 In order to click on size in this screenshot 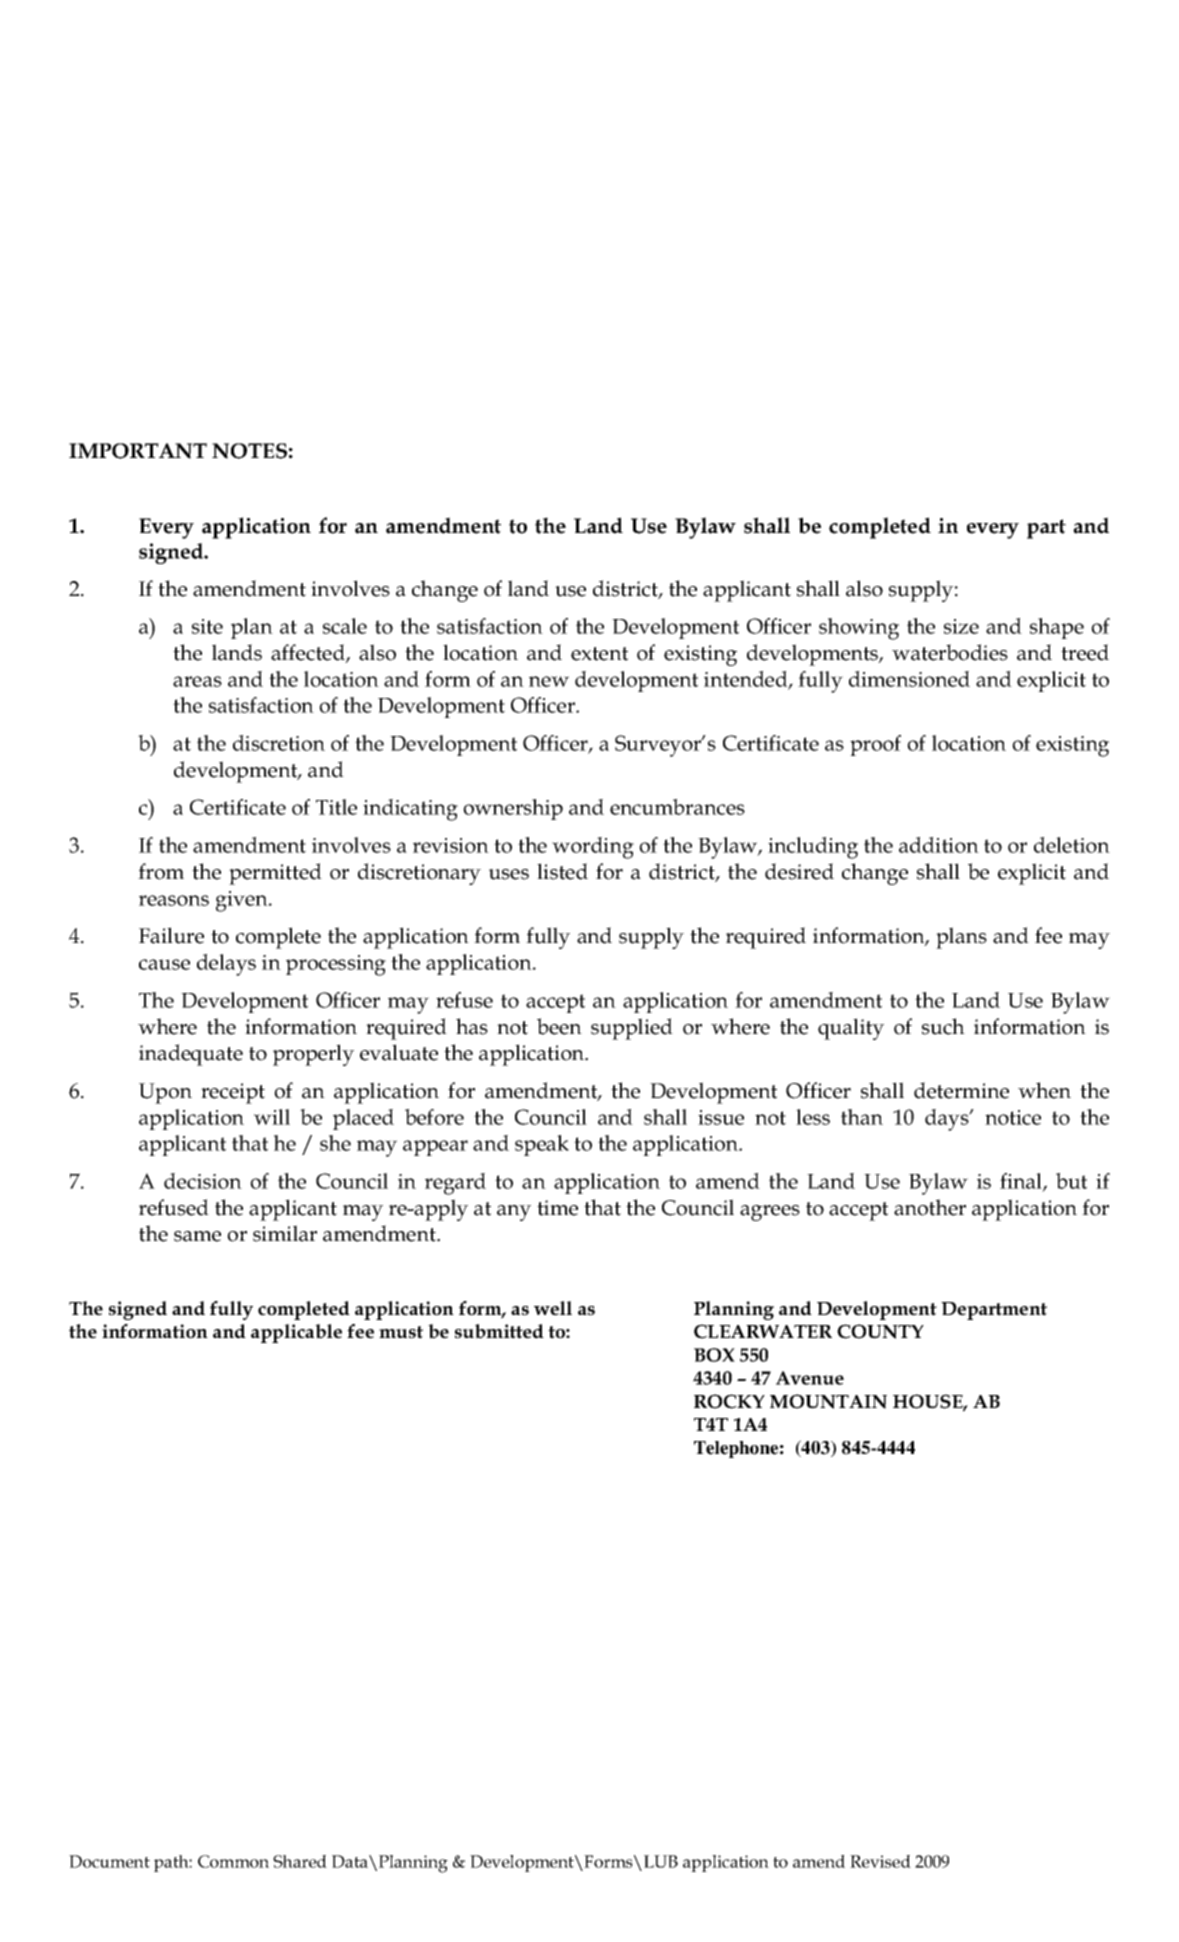, I will do `click(961, 626)`.
